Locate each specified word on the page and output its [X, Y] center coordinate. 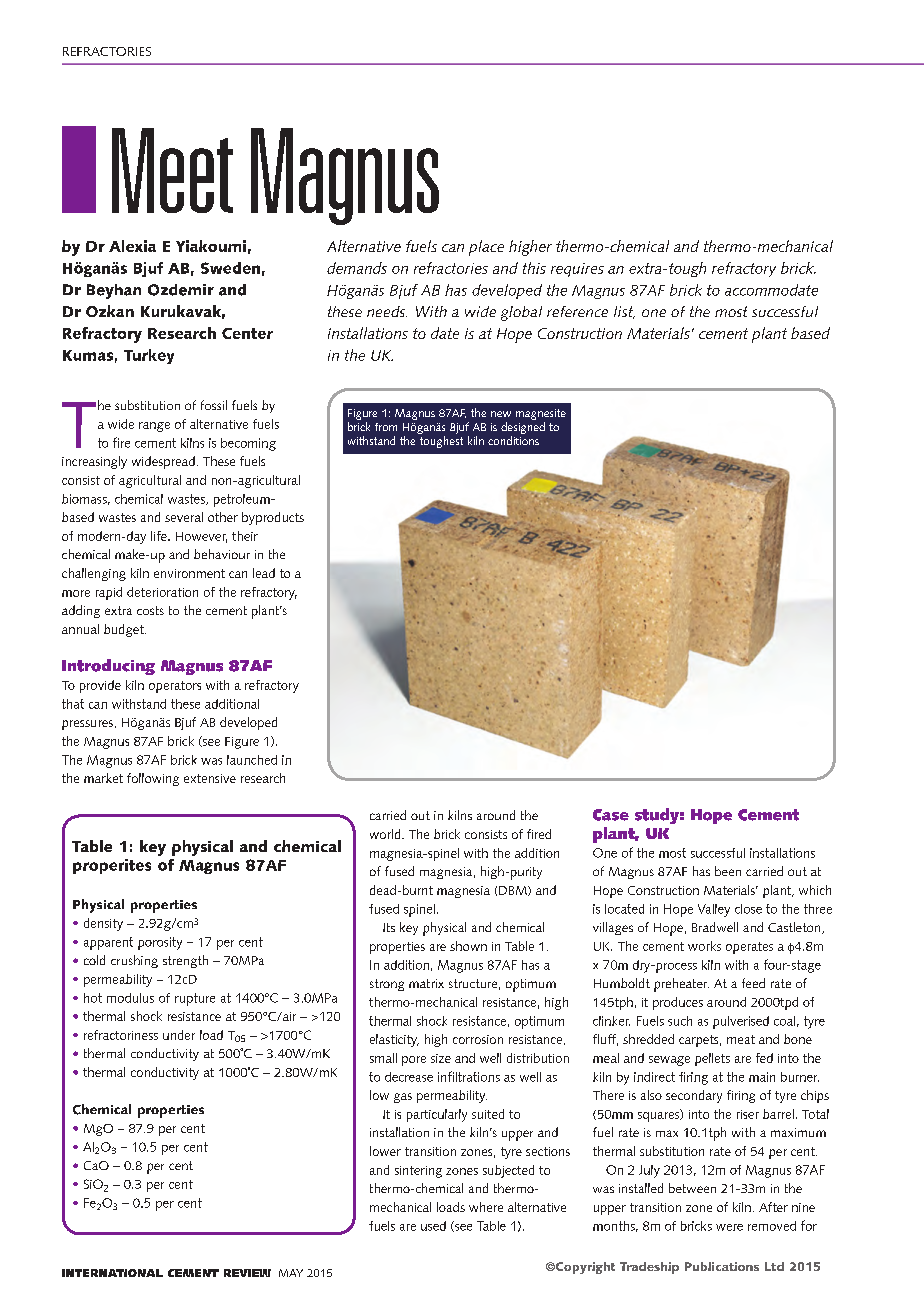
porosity [160, 943]
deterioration [162, 592]
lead [264, 573]
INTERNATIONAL [112, 1273]
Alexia [132, 246]
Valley [714, 910]
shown [468, 946]
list [624, 312]
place [486, 248]
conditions [513, 440]
